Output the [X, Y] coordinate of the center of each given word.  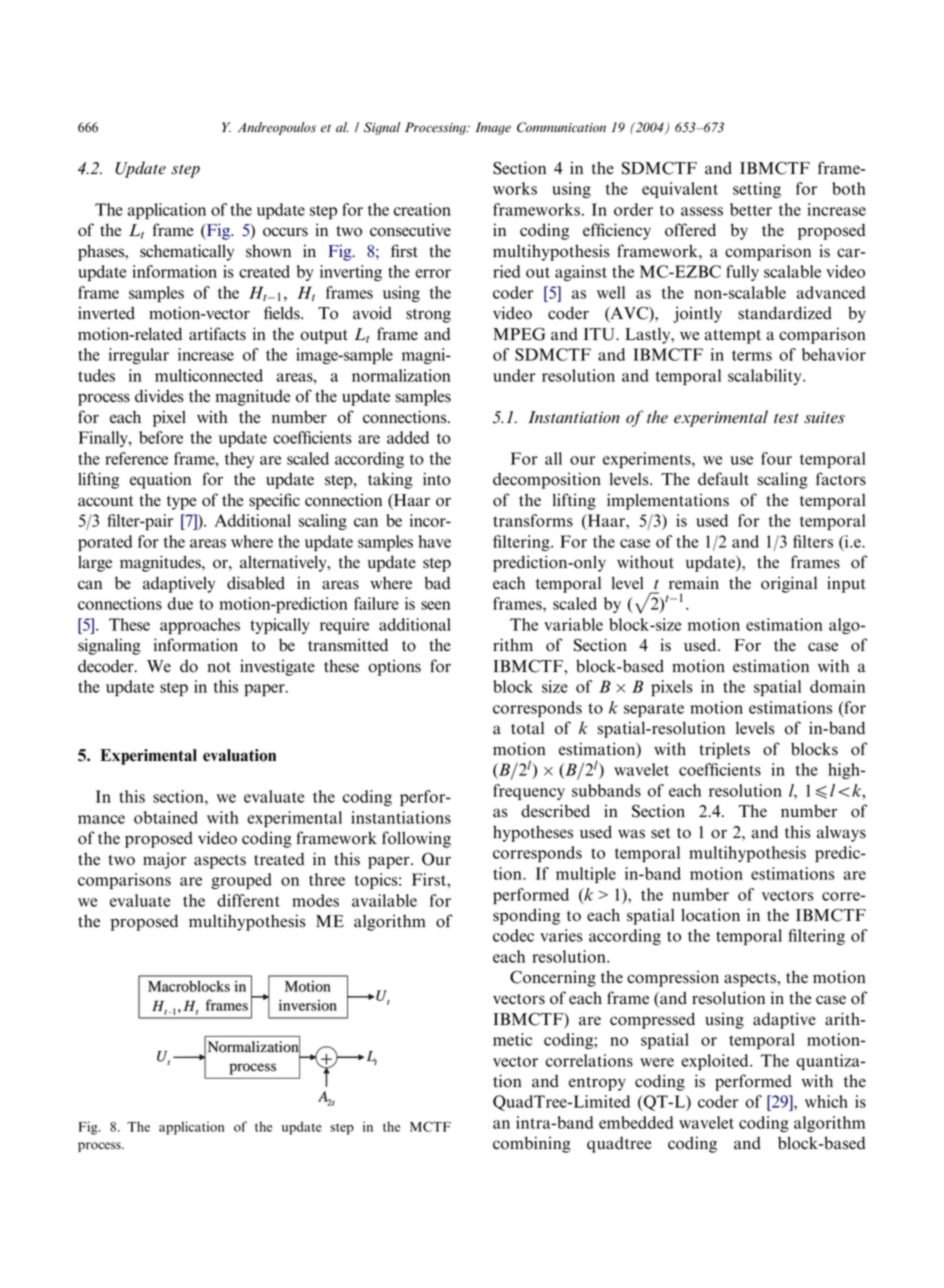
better [751, 209]
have [435, 541]
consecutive [410, 230]
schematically [187, 252]
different [248, 900]
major [164, 860]
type [181, 503]
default [723, 479]
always [841, 833]
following [416, 839]
